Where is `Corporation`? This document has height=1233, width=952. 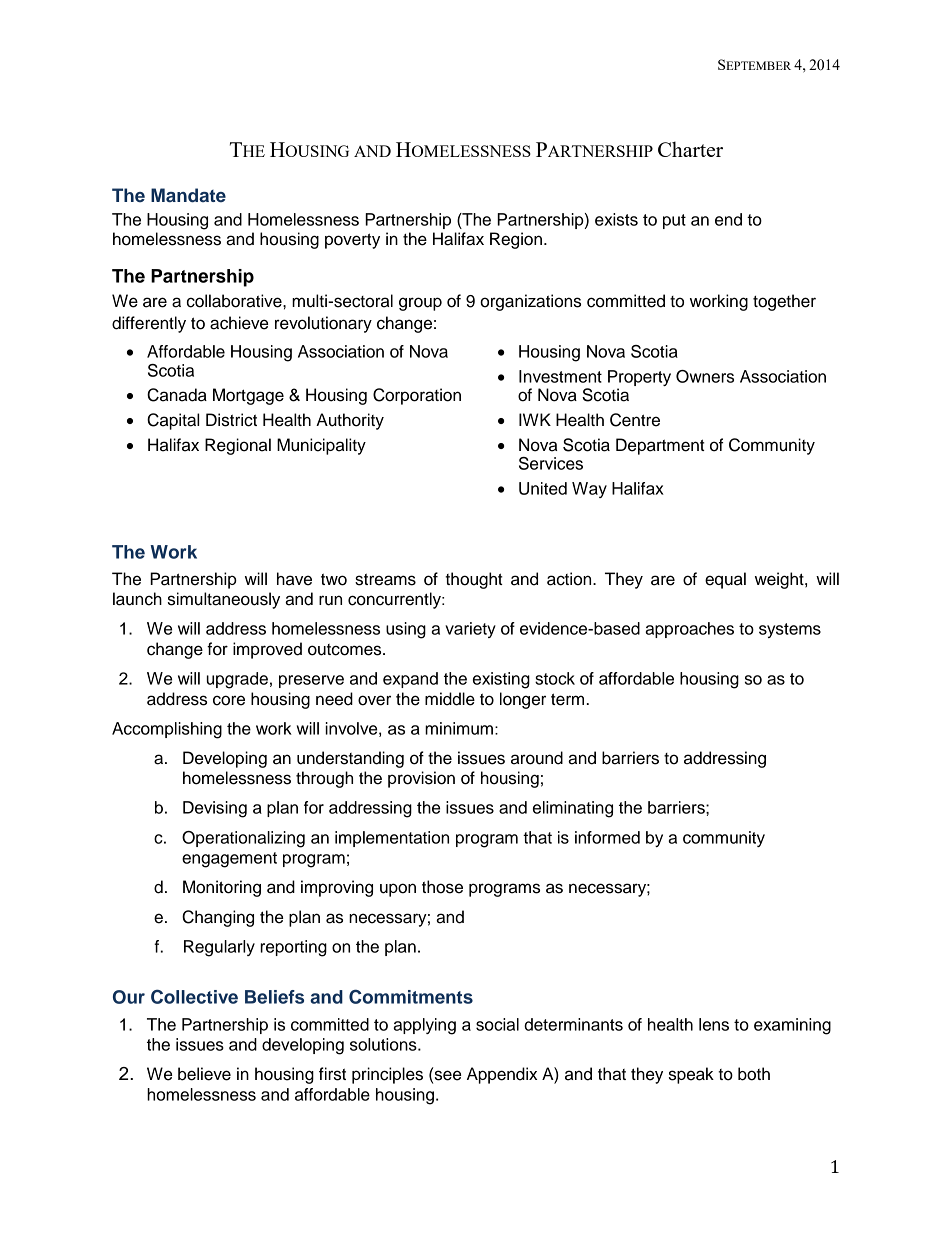
Corporation is located at coordinates (417, 396).
